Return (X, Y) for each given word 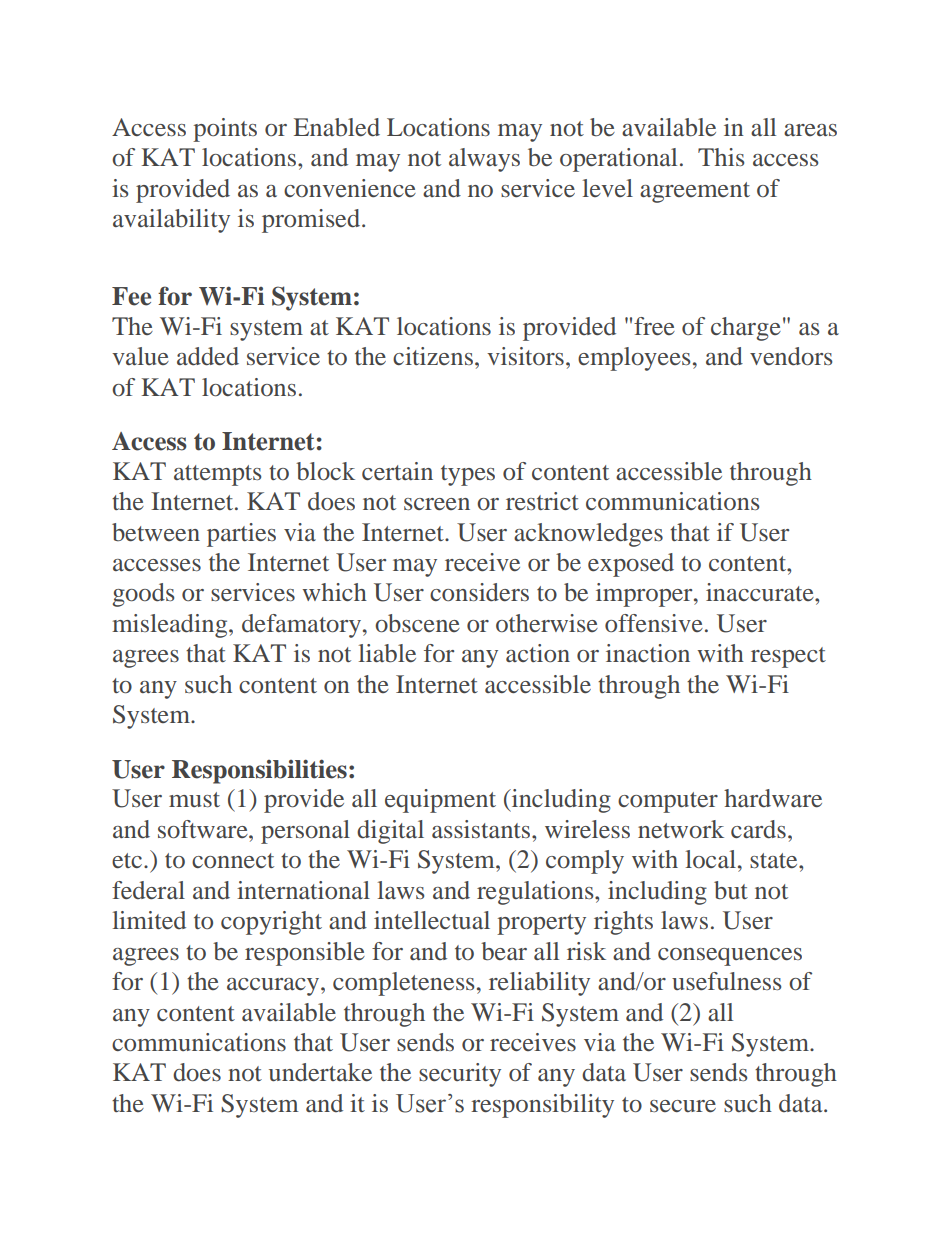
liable (387, 653)
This (721, 157)
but (731, 890)
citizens (433, 356)
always (484, 160)
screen (437, 504)
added (208, 356)
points (225, 130)
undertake (320, 1072)
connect (233, 860)
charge (746, 329)
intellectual (432, 920)
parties (241, 535)
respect (788, 657)
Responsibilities (259, 771)
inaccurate (761, 592)
